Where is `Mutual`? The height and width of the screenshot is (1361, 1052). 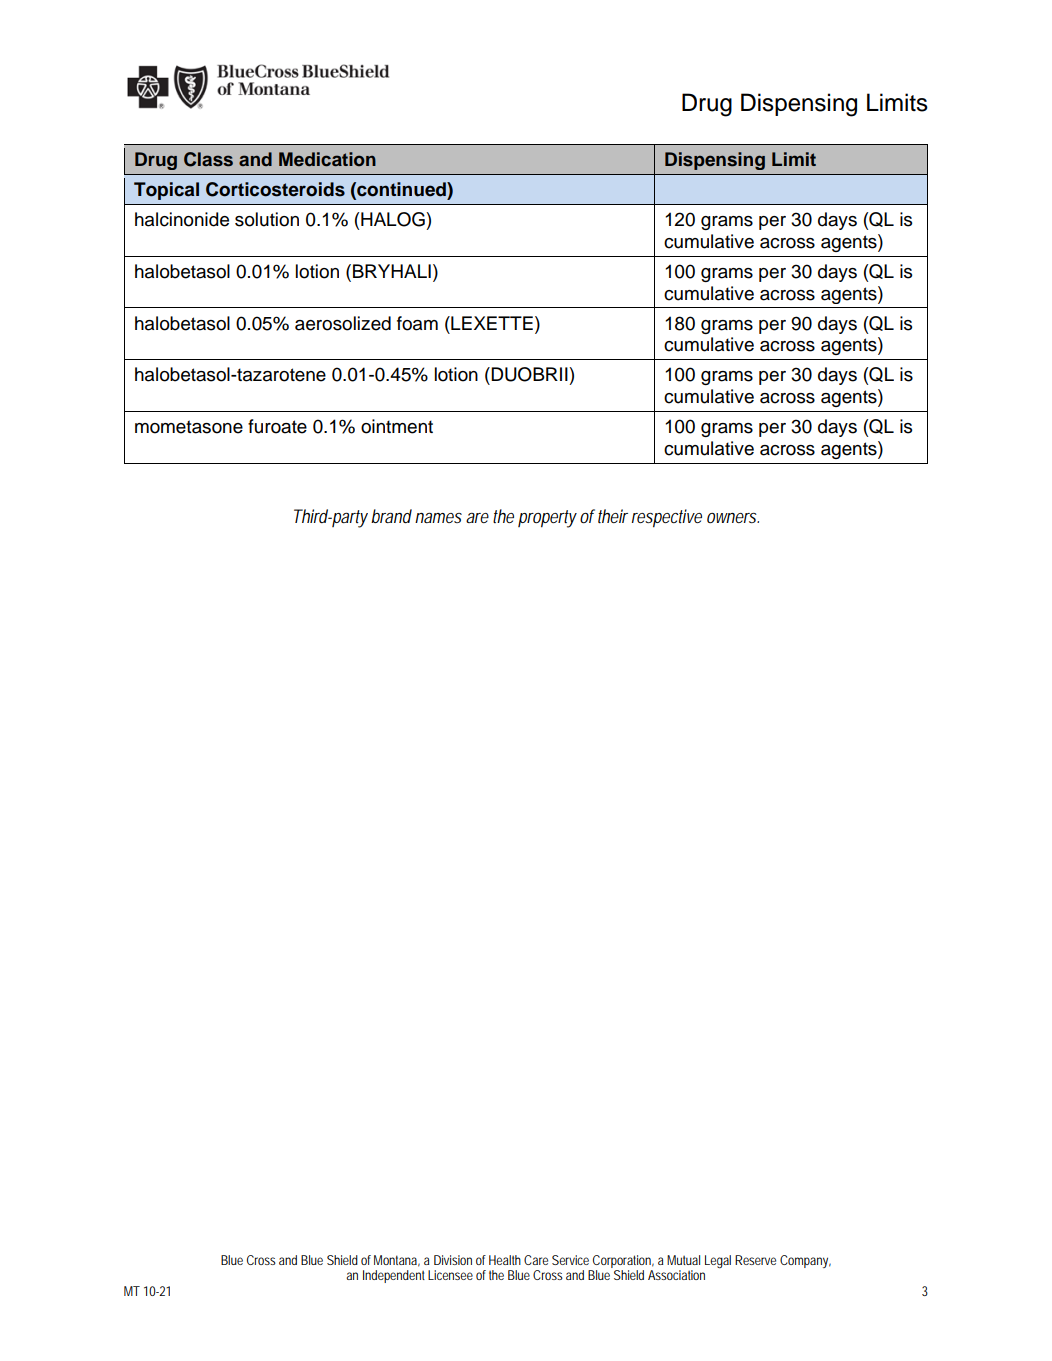
Mutual is located at coordinates (683, 1260).
